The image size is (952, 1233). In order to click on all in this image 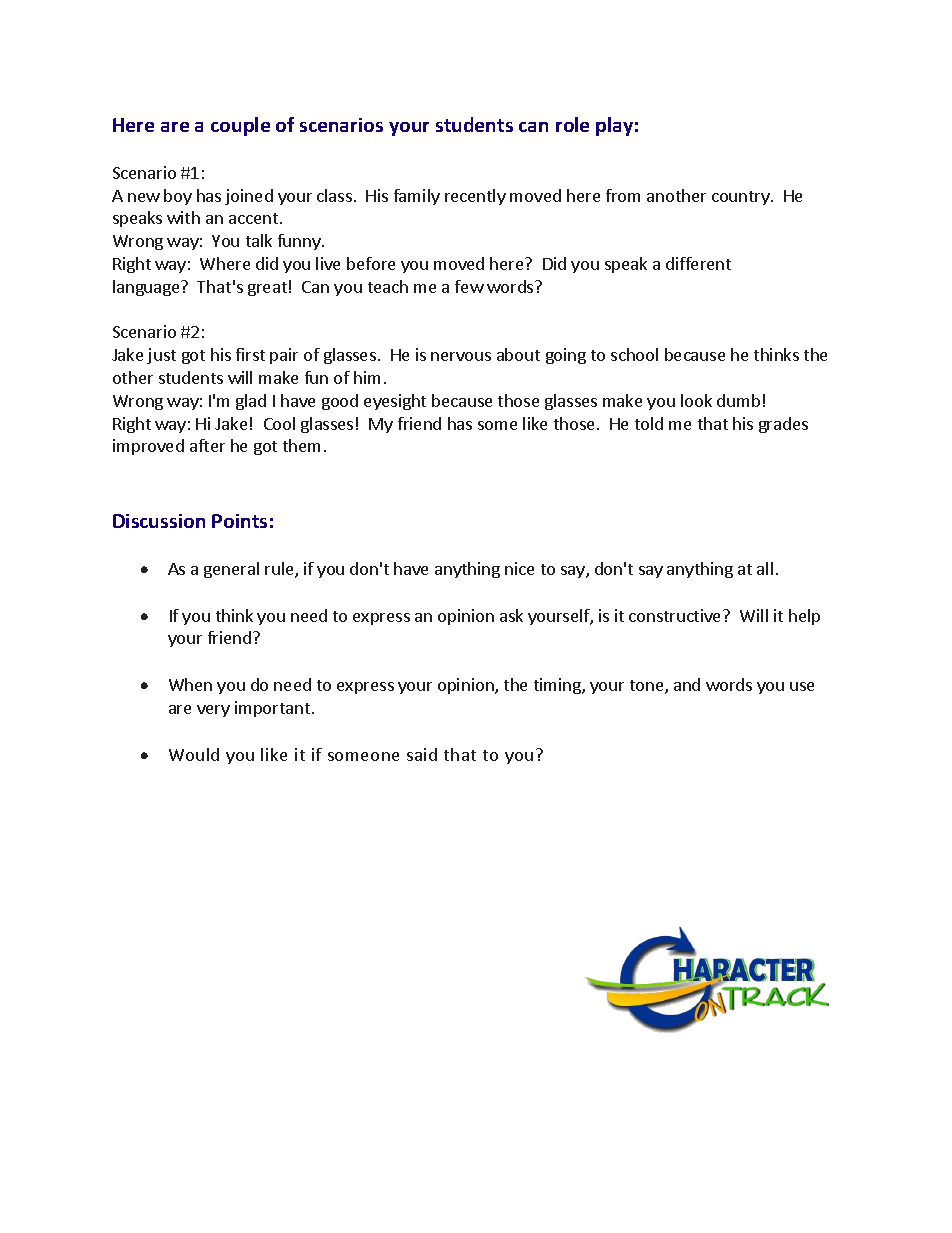, I will do `click(765, 568)`.
